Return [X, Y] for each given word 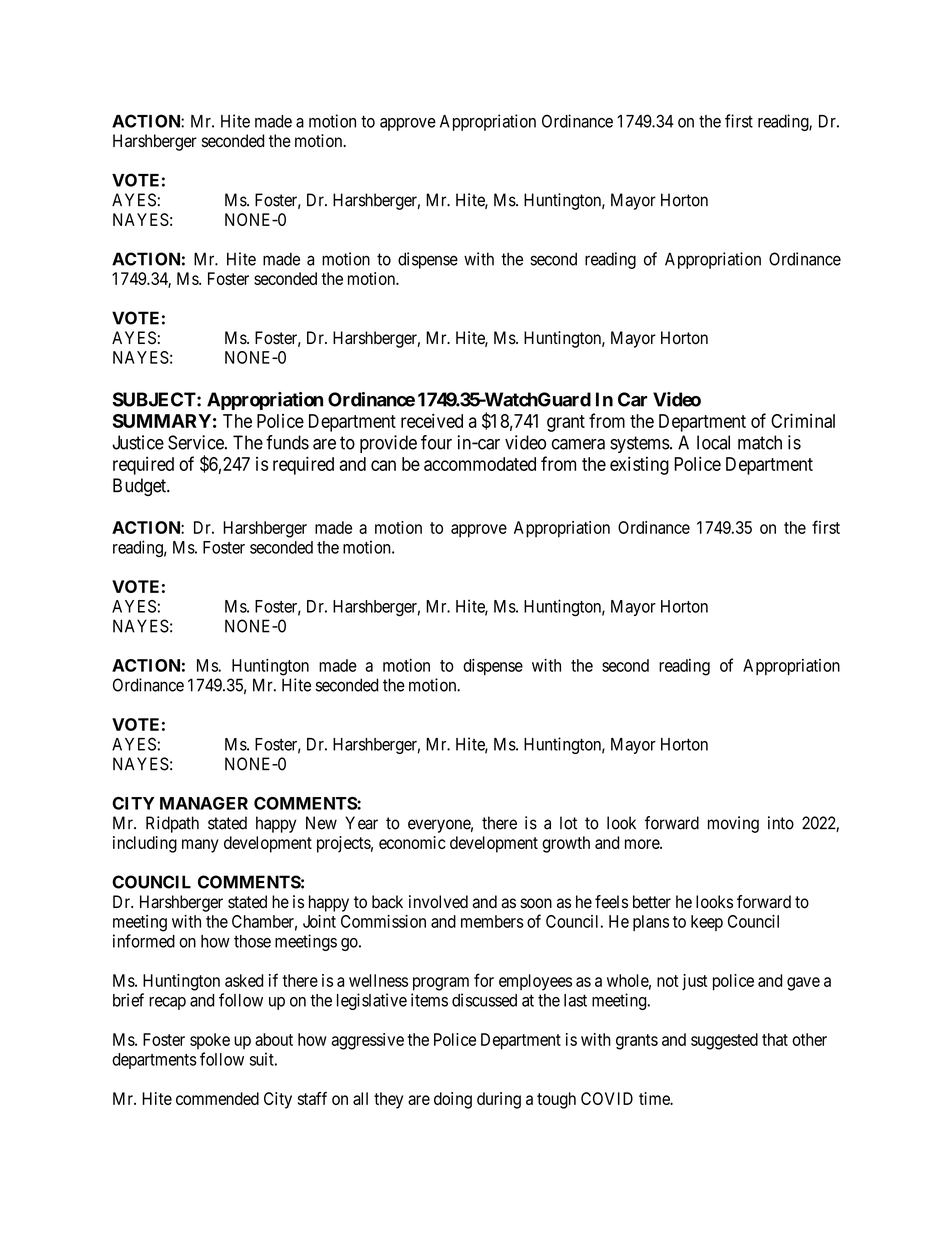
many [200, 846]
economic [412, 842]
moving [733, 824]
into [781, 823]
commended [217, 1098]
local [713, 442]
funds [287, 442]
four [436, 442]
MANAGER [204, 803]
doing [453, 1100]
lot [568, 823]
